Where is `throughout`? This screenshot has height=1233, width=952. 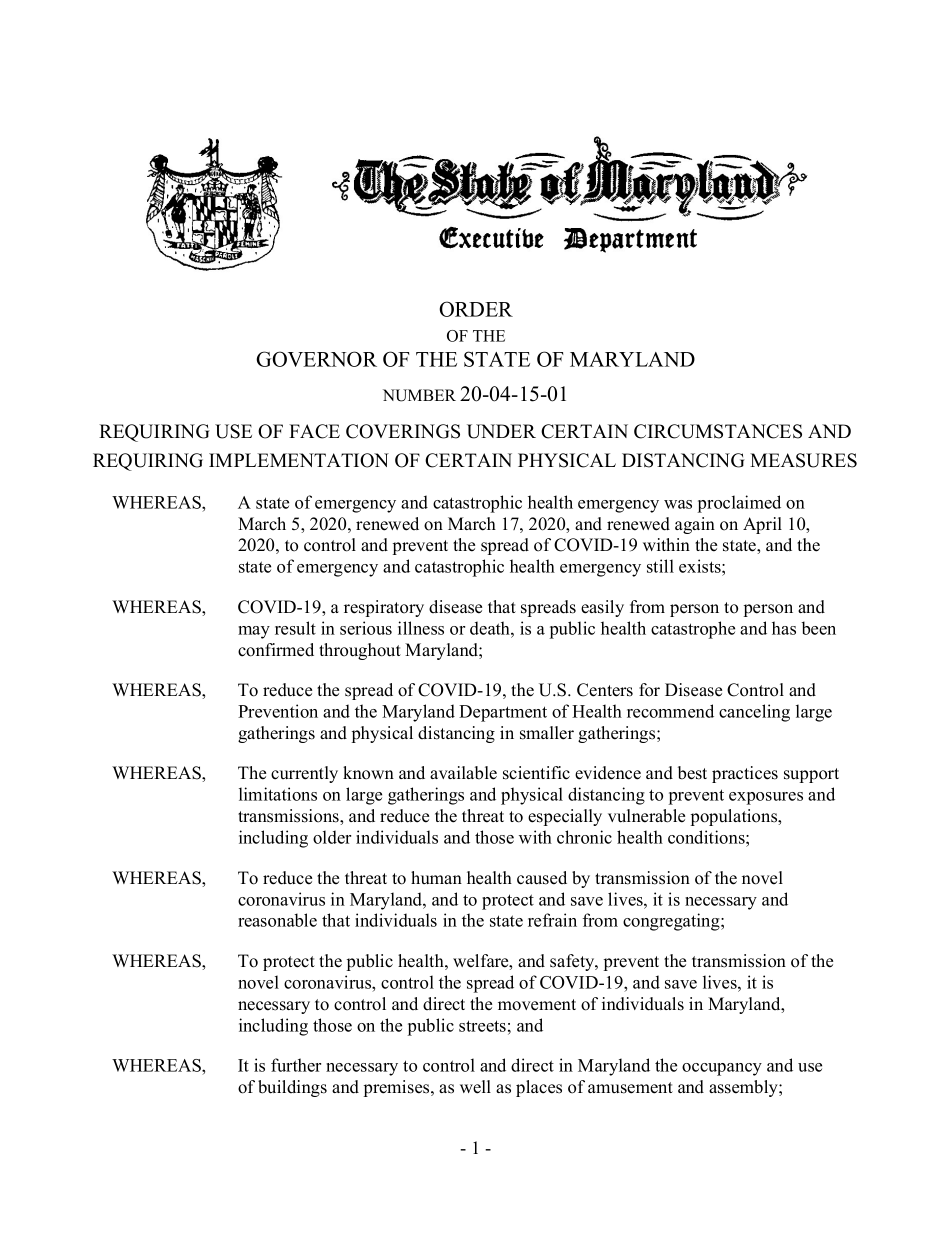 throughout is located at coordinates (360, 651).
